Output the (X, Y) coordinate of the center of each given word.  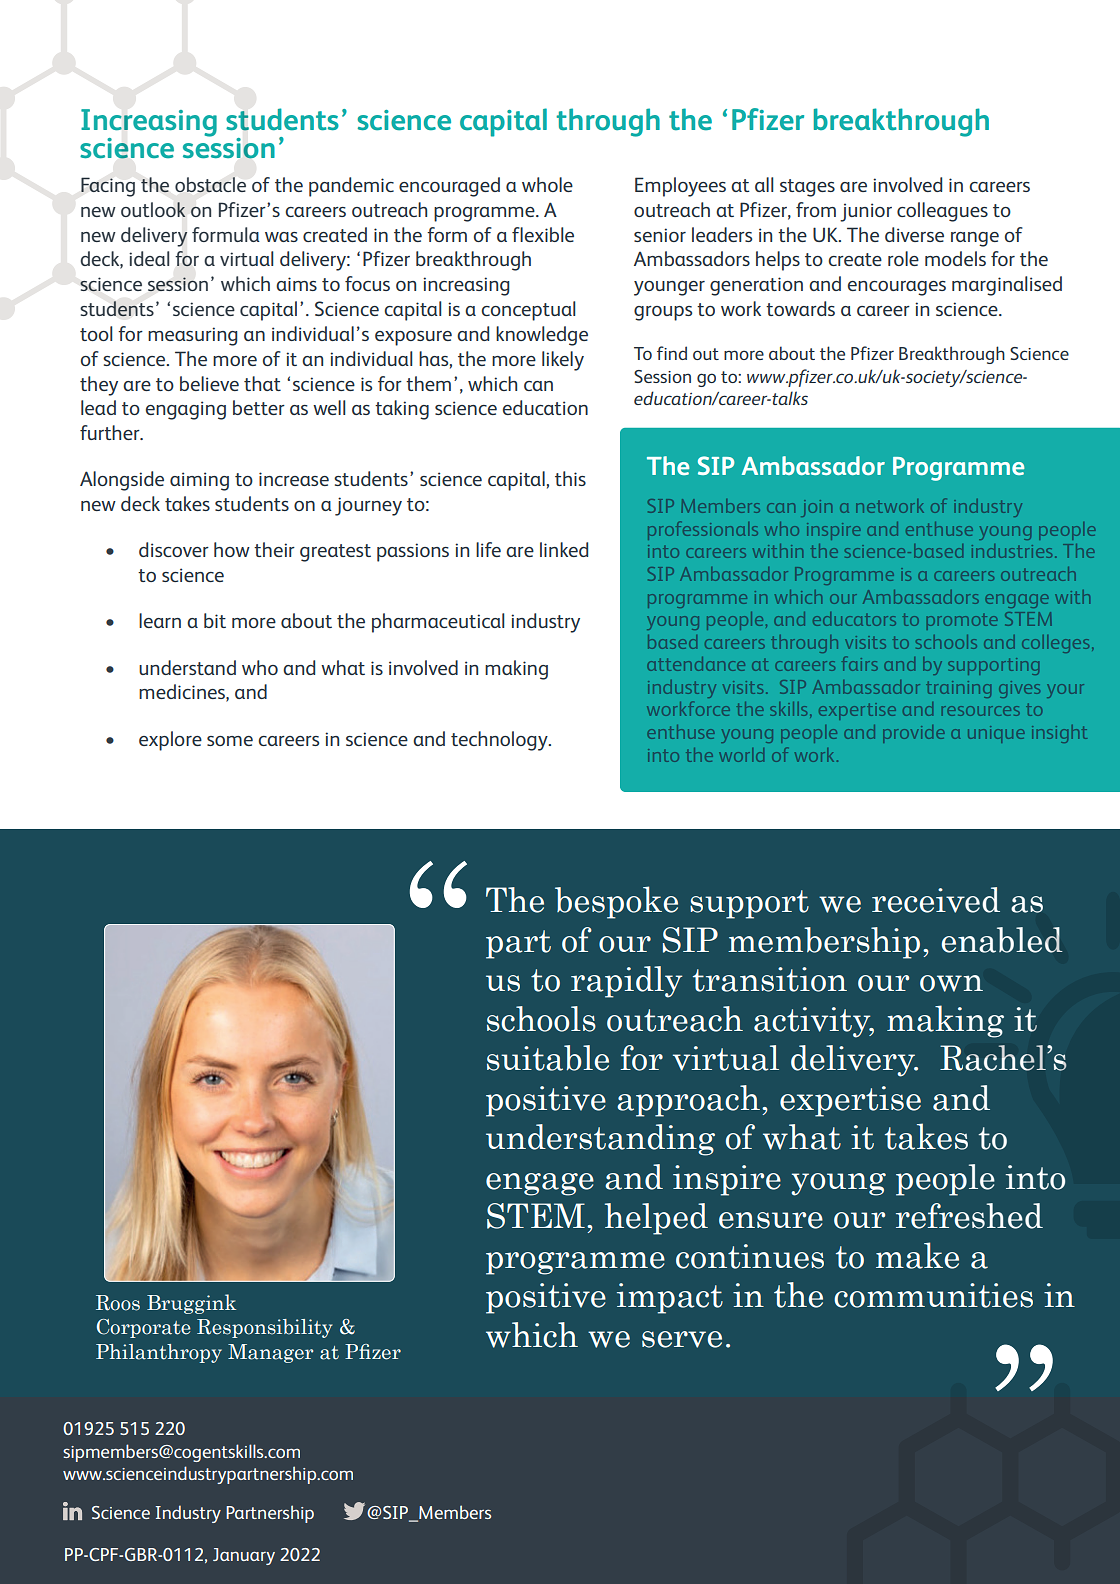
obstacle (210, 185)
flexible (543, 234)
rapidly (626, 982)
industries (1012, 551)
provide (913, 734)
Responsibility (264, 1328)
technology (500, 741)
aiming (199, 481)
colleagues (942, 212)
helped (656, 1219)
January (244, 1556)
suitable (548, 1058)
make (917, 1255)
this (570, 478)
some (230, 741)
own (951, 983)
